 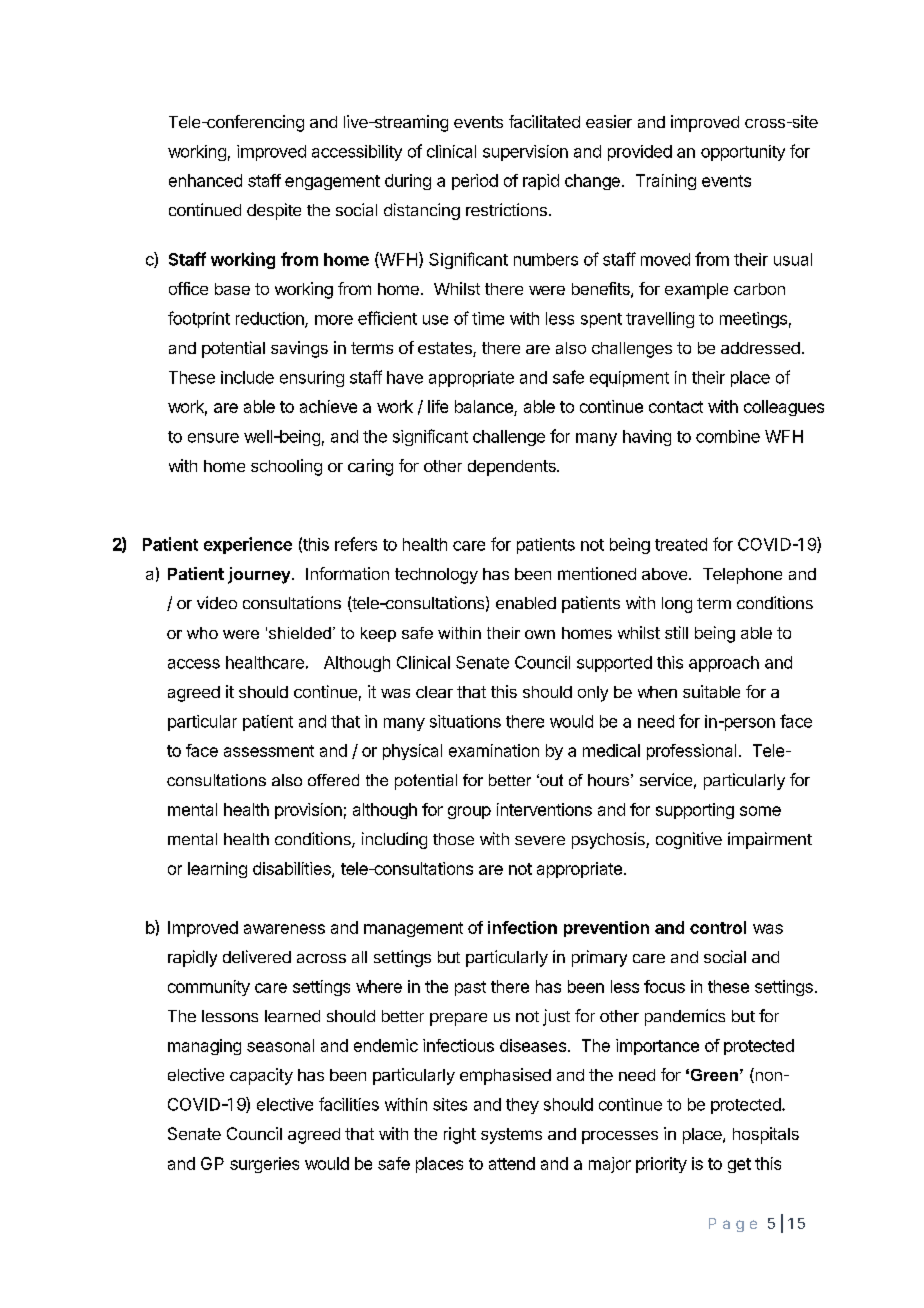 What do you see at coordinates (511, 1136) in the screenshot?
I see `systems` at bounding box center [511, 1136].
